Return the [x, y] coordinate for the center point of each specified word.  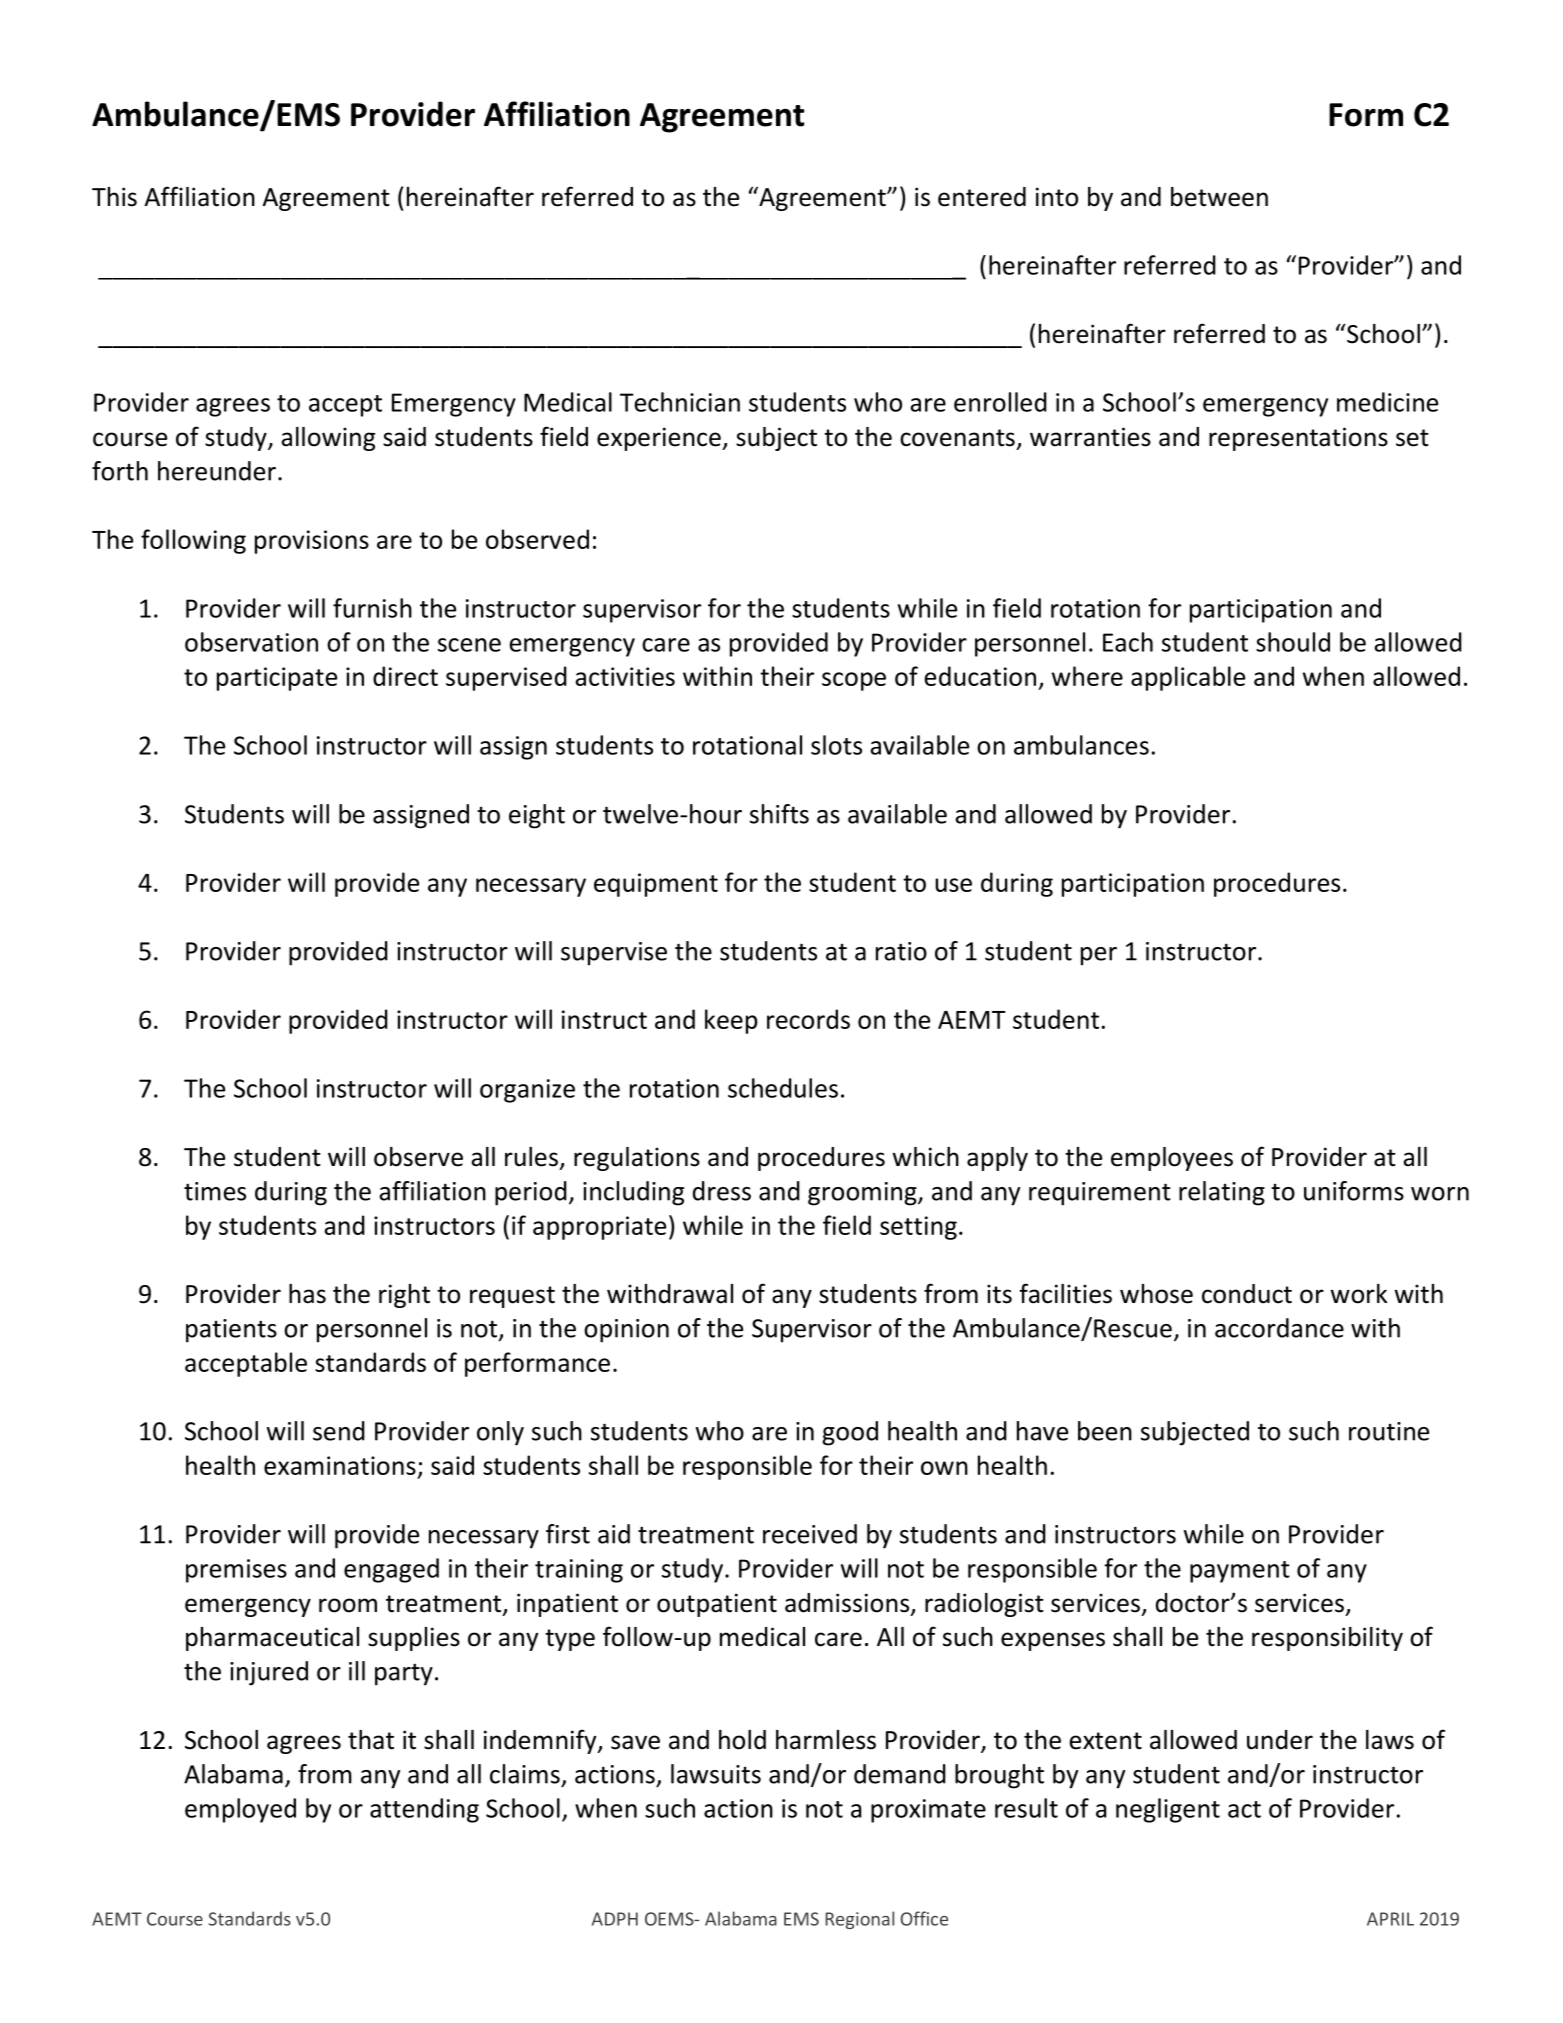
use [953, 885]
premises [236, 1571]
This [114, 197]
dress [722, 1191]
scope [854, 681]
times [215, 1191]
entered [982, 197]
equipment [656, 885]
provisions [312, 542]
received [810, 1534]
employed [240, 1810]
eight [537, 816]
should [1293, 642]
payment [1240, 1572]
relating [1222, 1193]
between [1219, 197]
